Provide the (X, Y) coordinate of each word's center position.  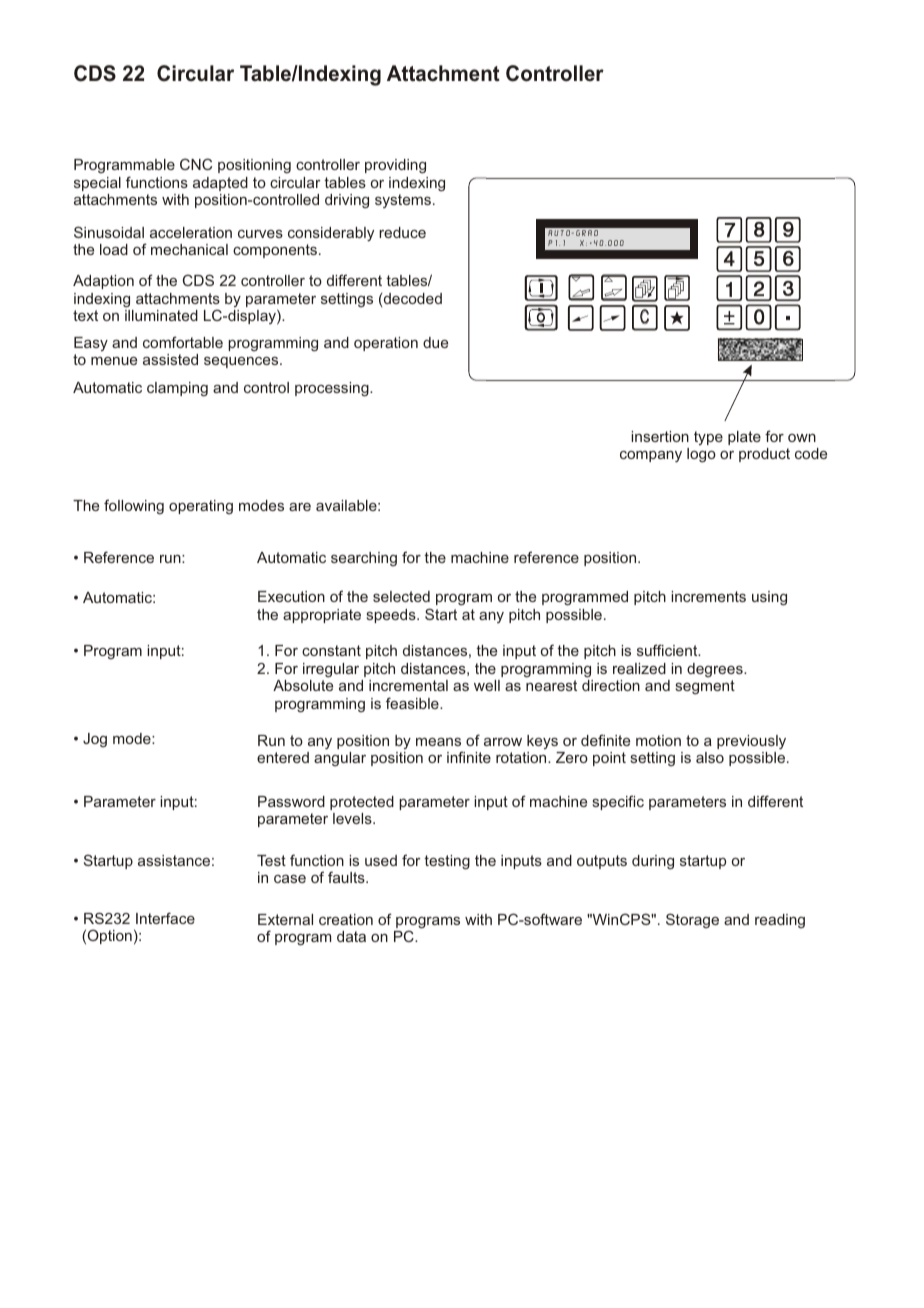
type (708, 438)
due (435, 342)
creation (346, 919)
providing (395, 166)
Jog (95, 740)
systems (403, 201)
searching (364, 559)
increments (708, 596)
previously (751, 742)
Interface (165, 918)
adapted (220, 184)
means (438, 742)
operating (201, 507)
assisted (170, 359)
